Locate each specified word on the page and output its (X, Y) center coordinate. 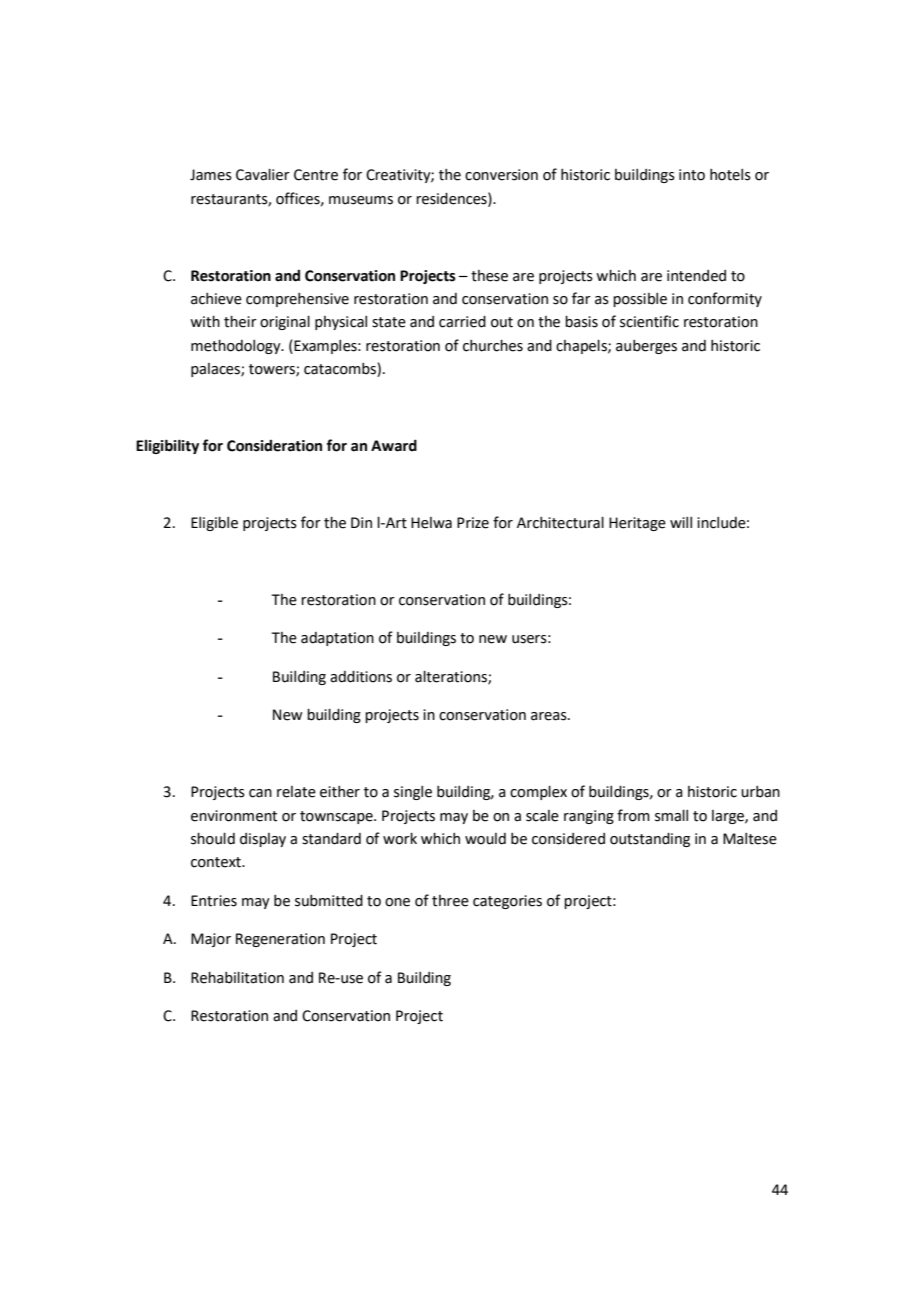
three (450, 901)
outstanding (650, 840)
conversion (501, 175)
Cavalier (263, 175)
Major (211, 940)
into (692, 175)
